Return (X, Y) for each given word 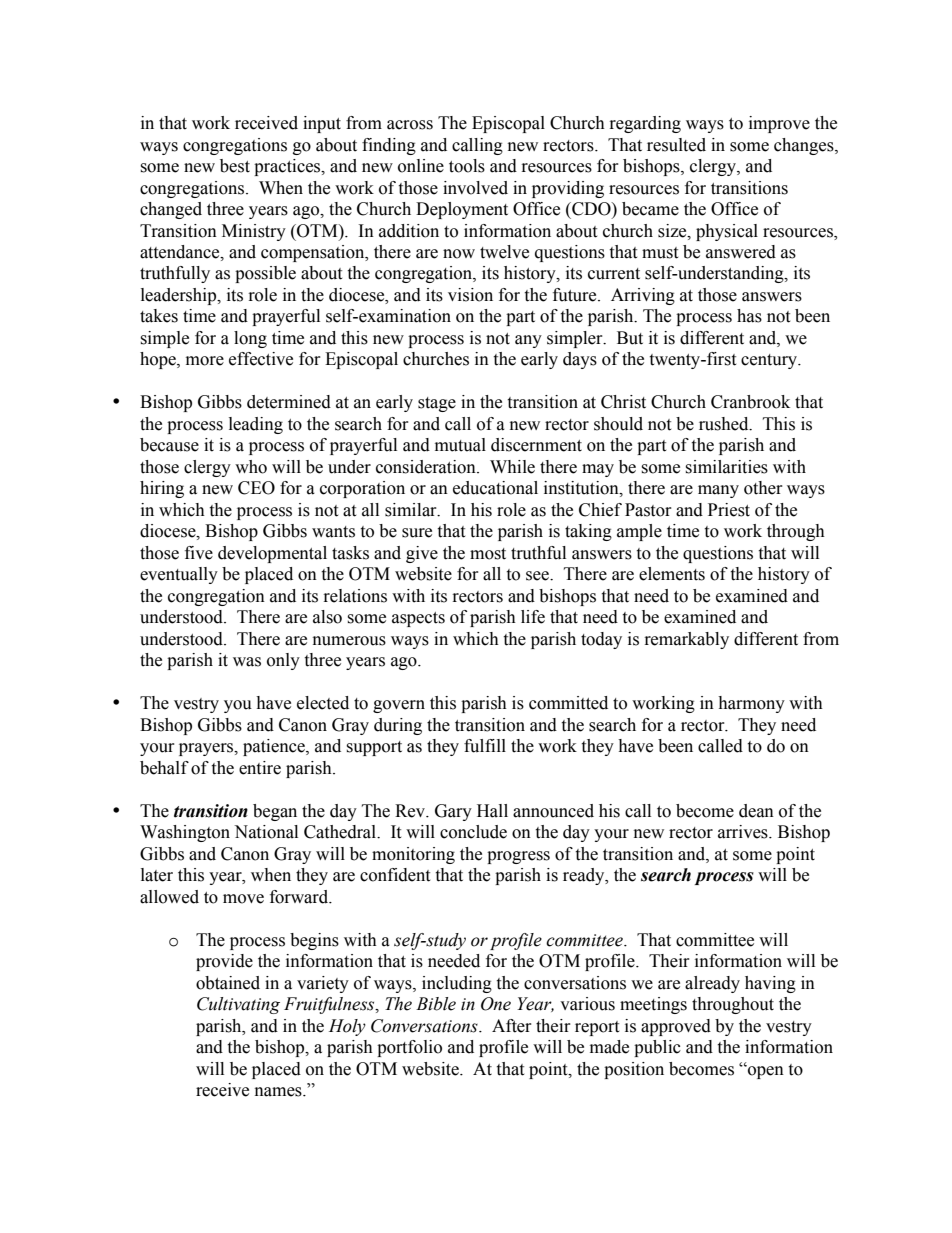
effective (261, 359)
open (765, 1072)
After (512, 1026)
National (266, 832)
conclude (473, 832)
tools (467, 166)
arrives (744, 832)
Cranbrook (750, 402)
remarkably (687, 640)
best (235, 166)
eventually (179, 575)
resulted (676, 145)
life (533, 617)
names (279, 1092)
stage (437, 404)
